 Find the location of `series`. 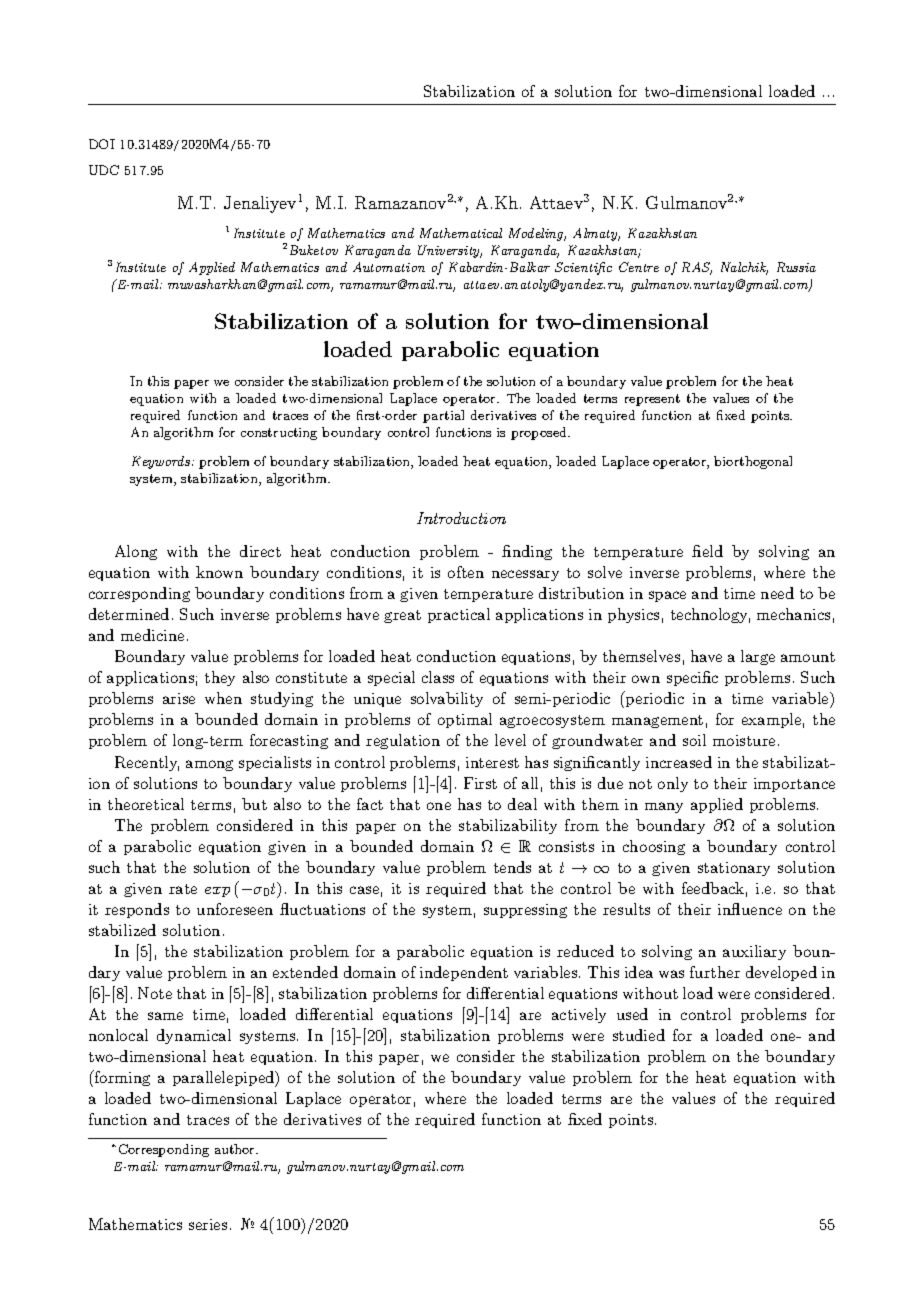

series is located at coordinates (208, 1224).
